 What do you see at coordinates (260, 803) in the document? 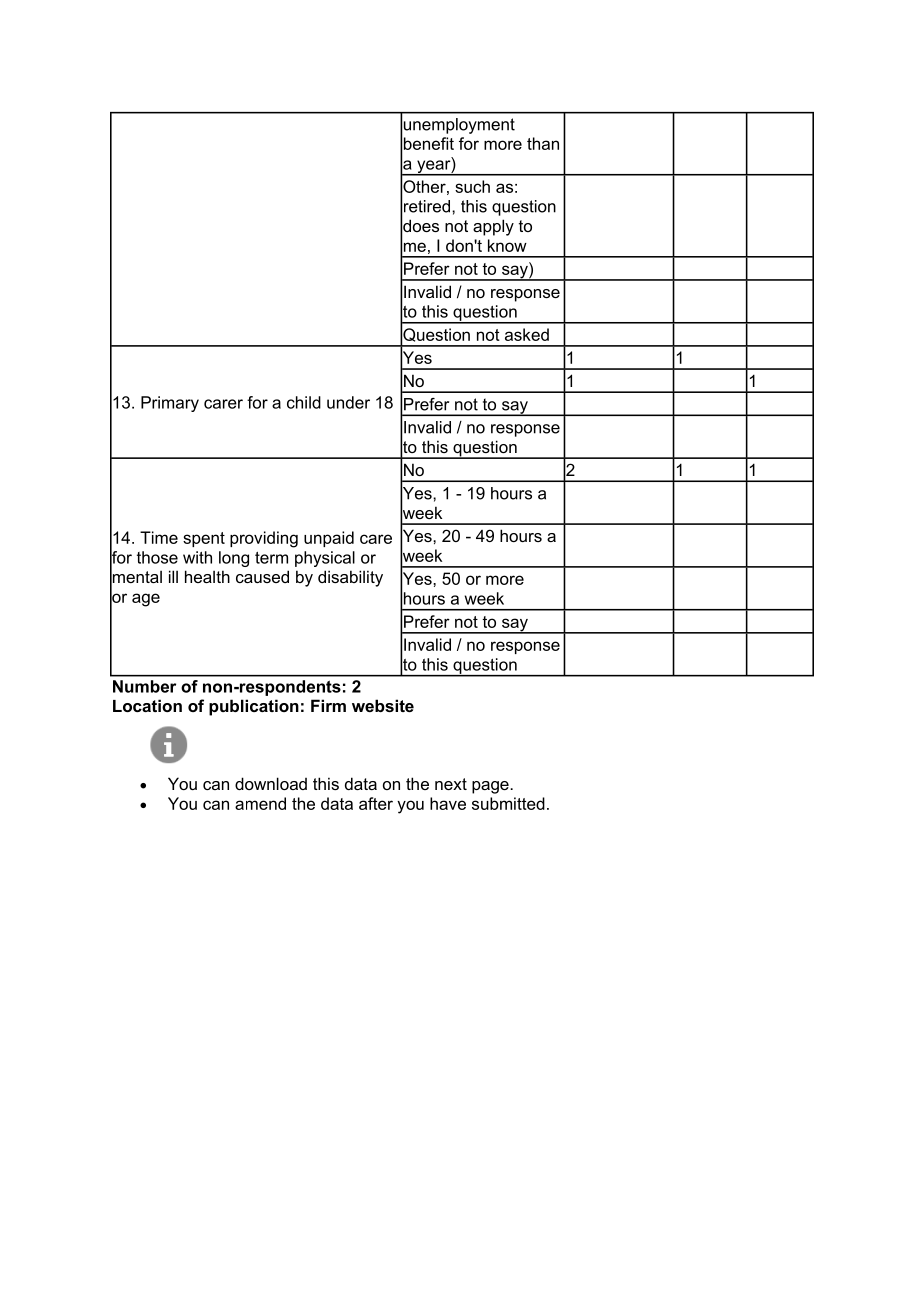
I see `amend` at bounding box center [260, 803].
